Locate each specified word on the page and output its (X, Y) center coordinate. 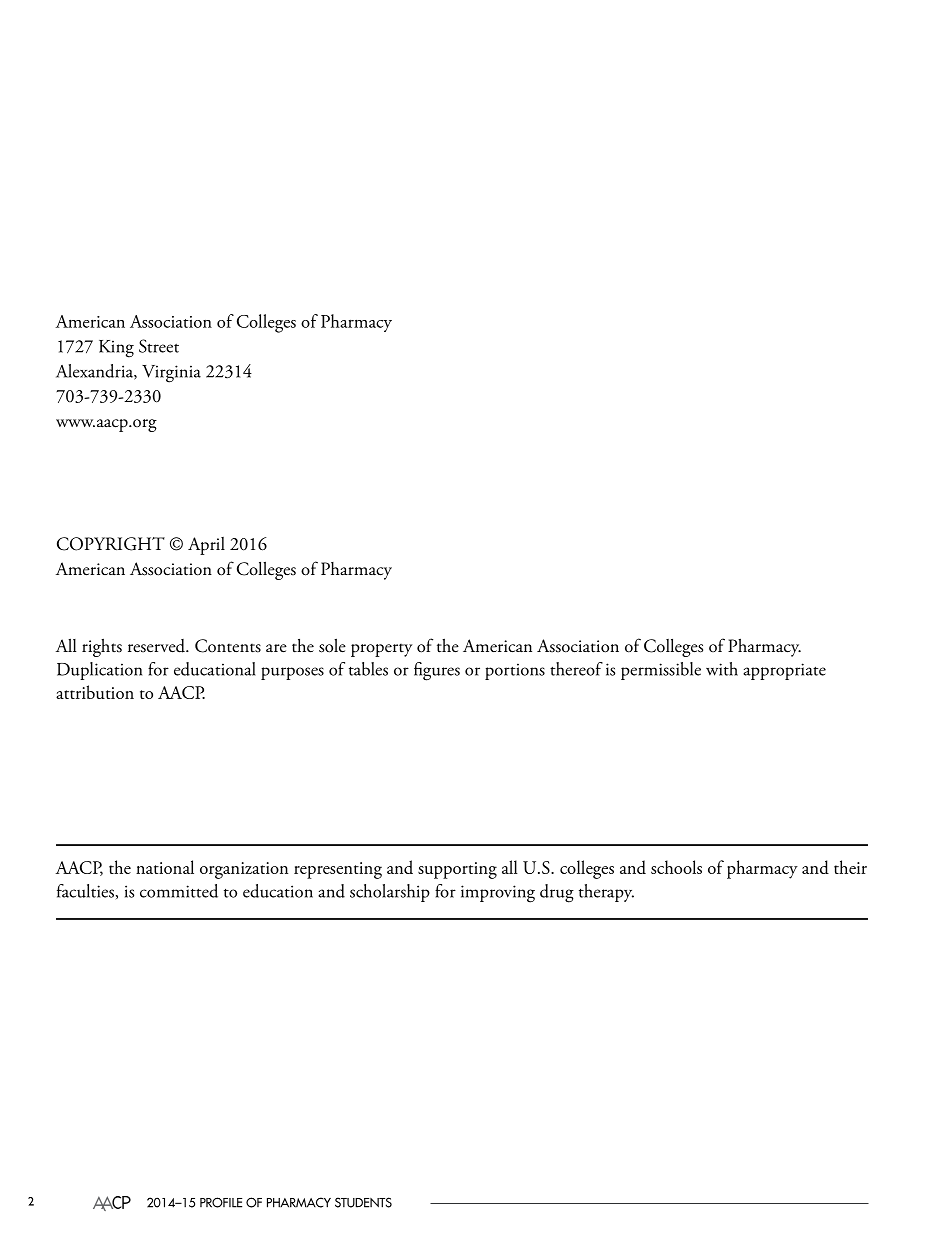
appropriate (784, 671)
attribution (95, 692)
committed (179, 891)
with (722, 669)
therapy (606, 893)
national (165, 867)
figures (437, 671)
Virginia (171, 374)
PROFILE (221, 1202)
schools (676, 867)
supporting (457, 870)
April (206, 546)
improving (498, 894)
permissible (661, 671)
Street (159, 346)
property (381, 650)
